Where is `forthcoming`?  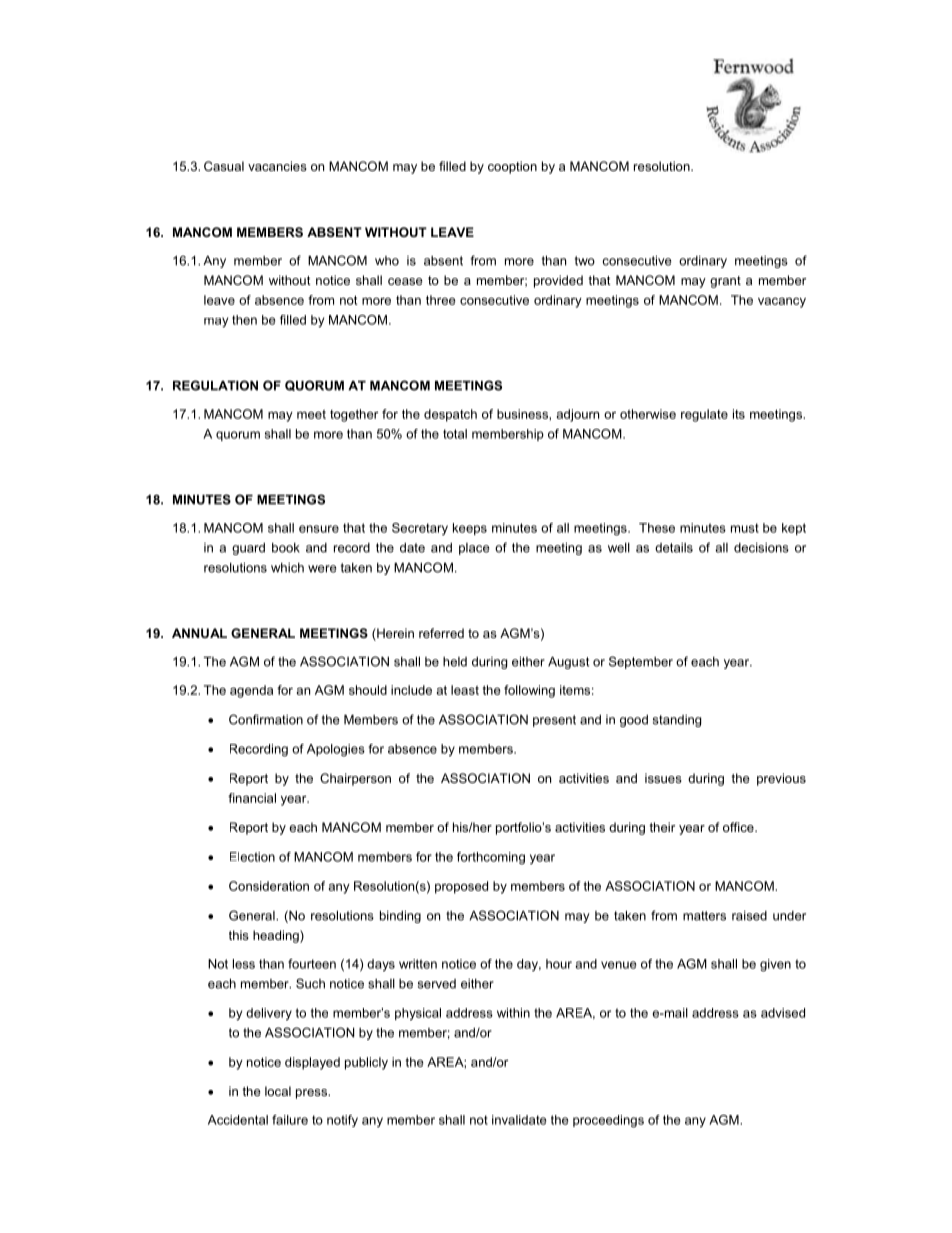
forthcoming is located at coordinates (491, 858).
